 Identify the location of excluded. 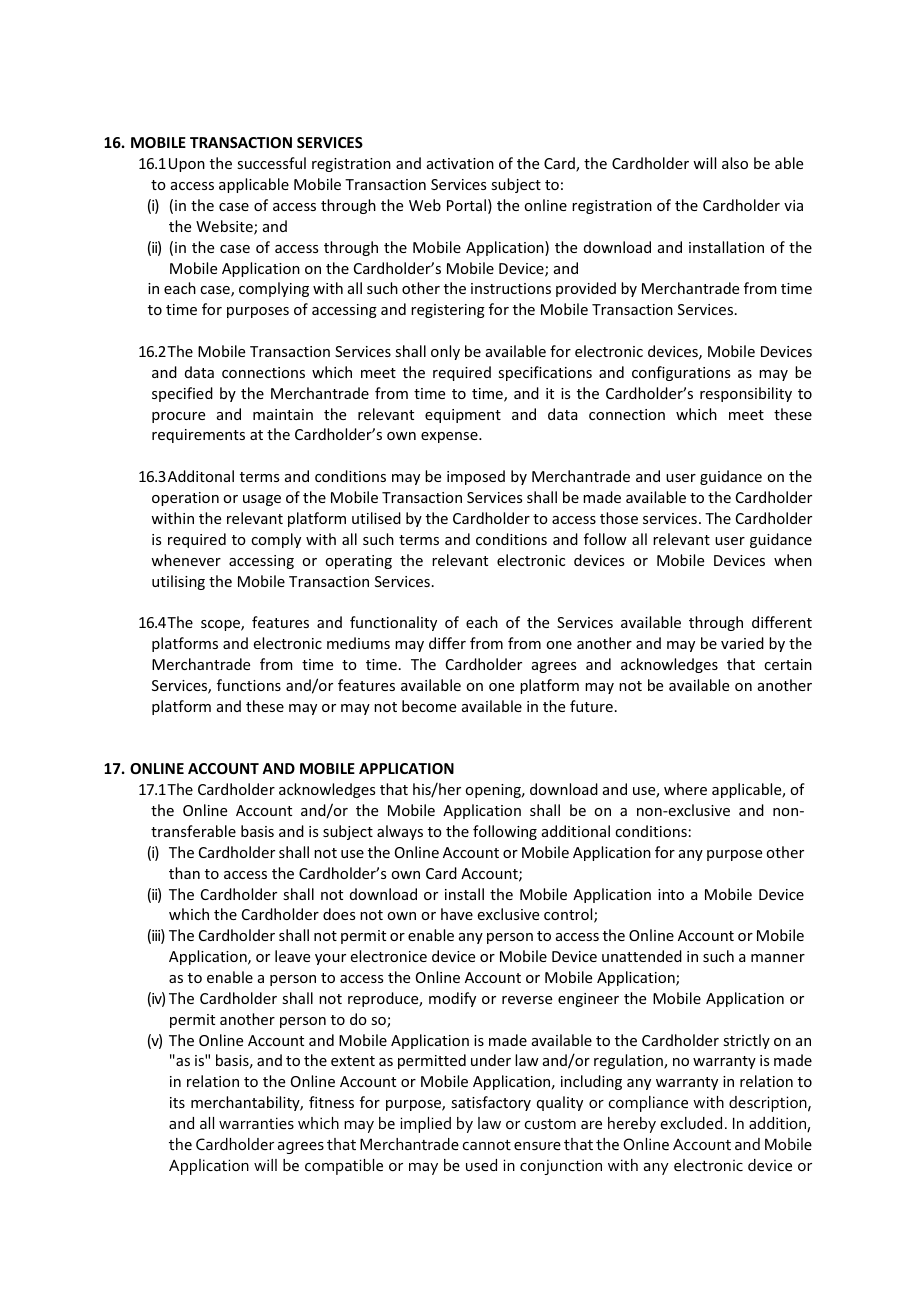
(691, 1123).
